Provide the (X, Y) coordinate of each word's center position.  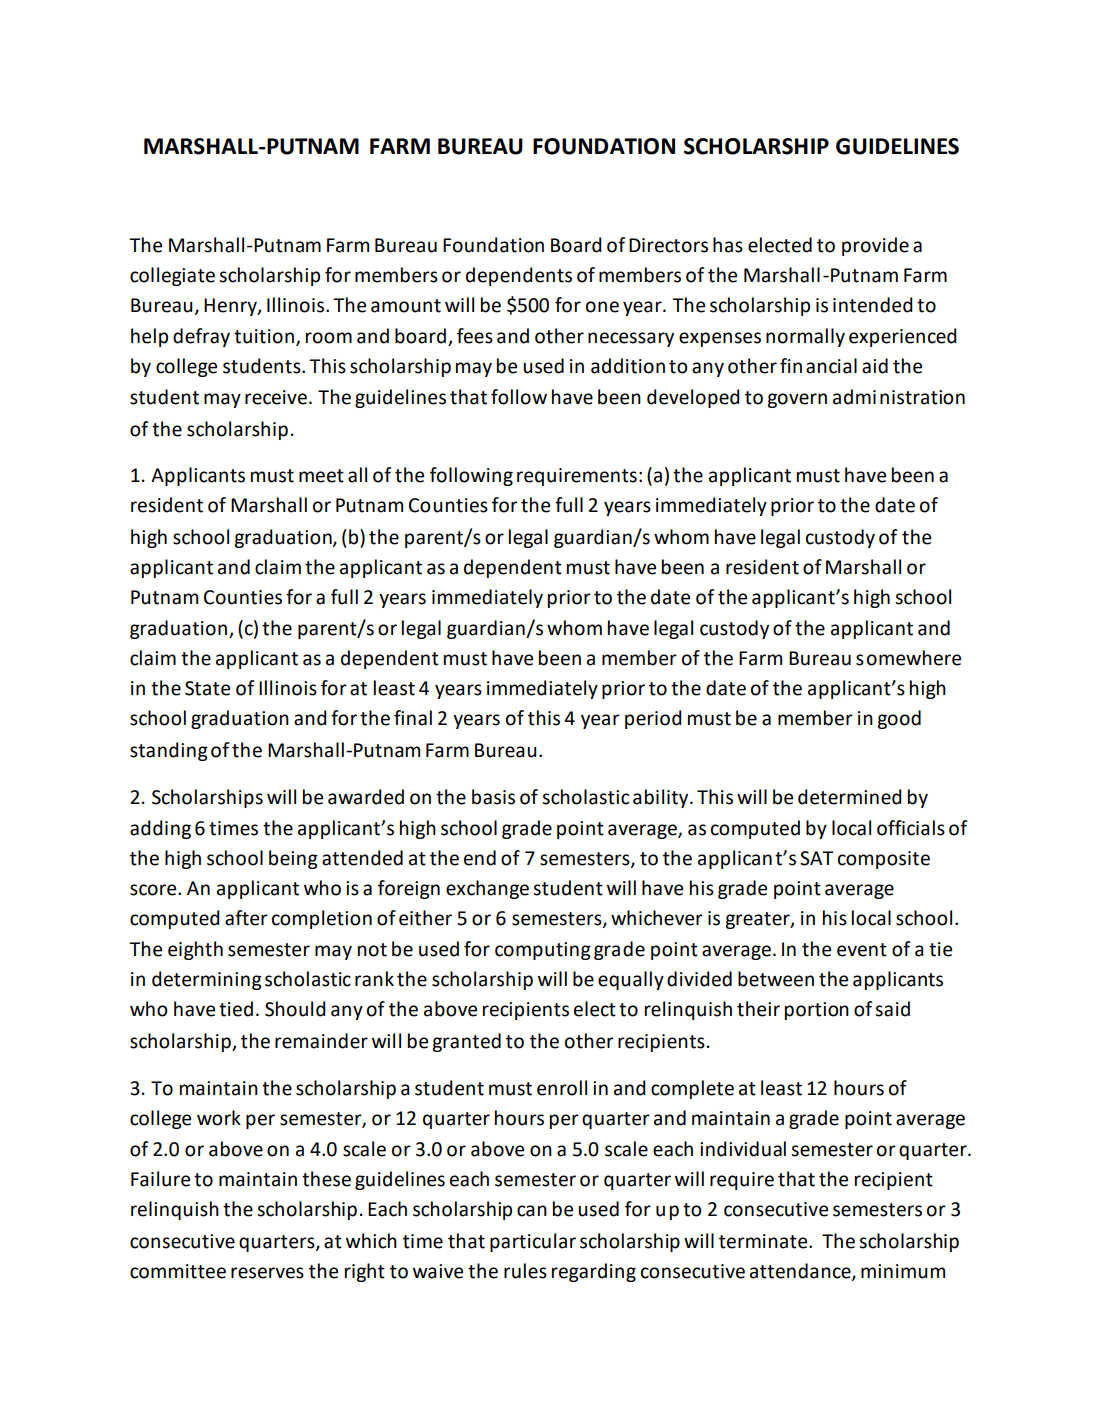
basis (493, 797)
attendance (801, 1272)
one (602, 307)
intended (873, 305)
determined (850, 797)
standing (169, 751)
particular (533, 1242)
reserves (267, 1273)
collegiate (172, 276)
